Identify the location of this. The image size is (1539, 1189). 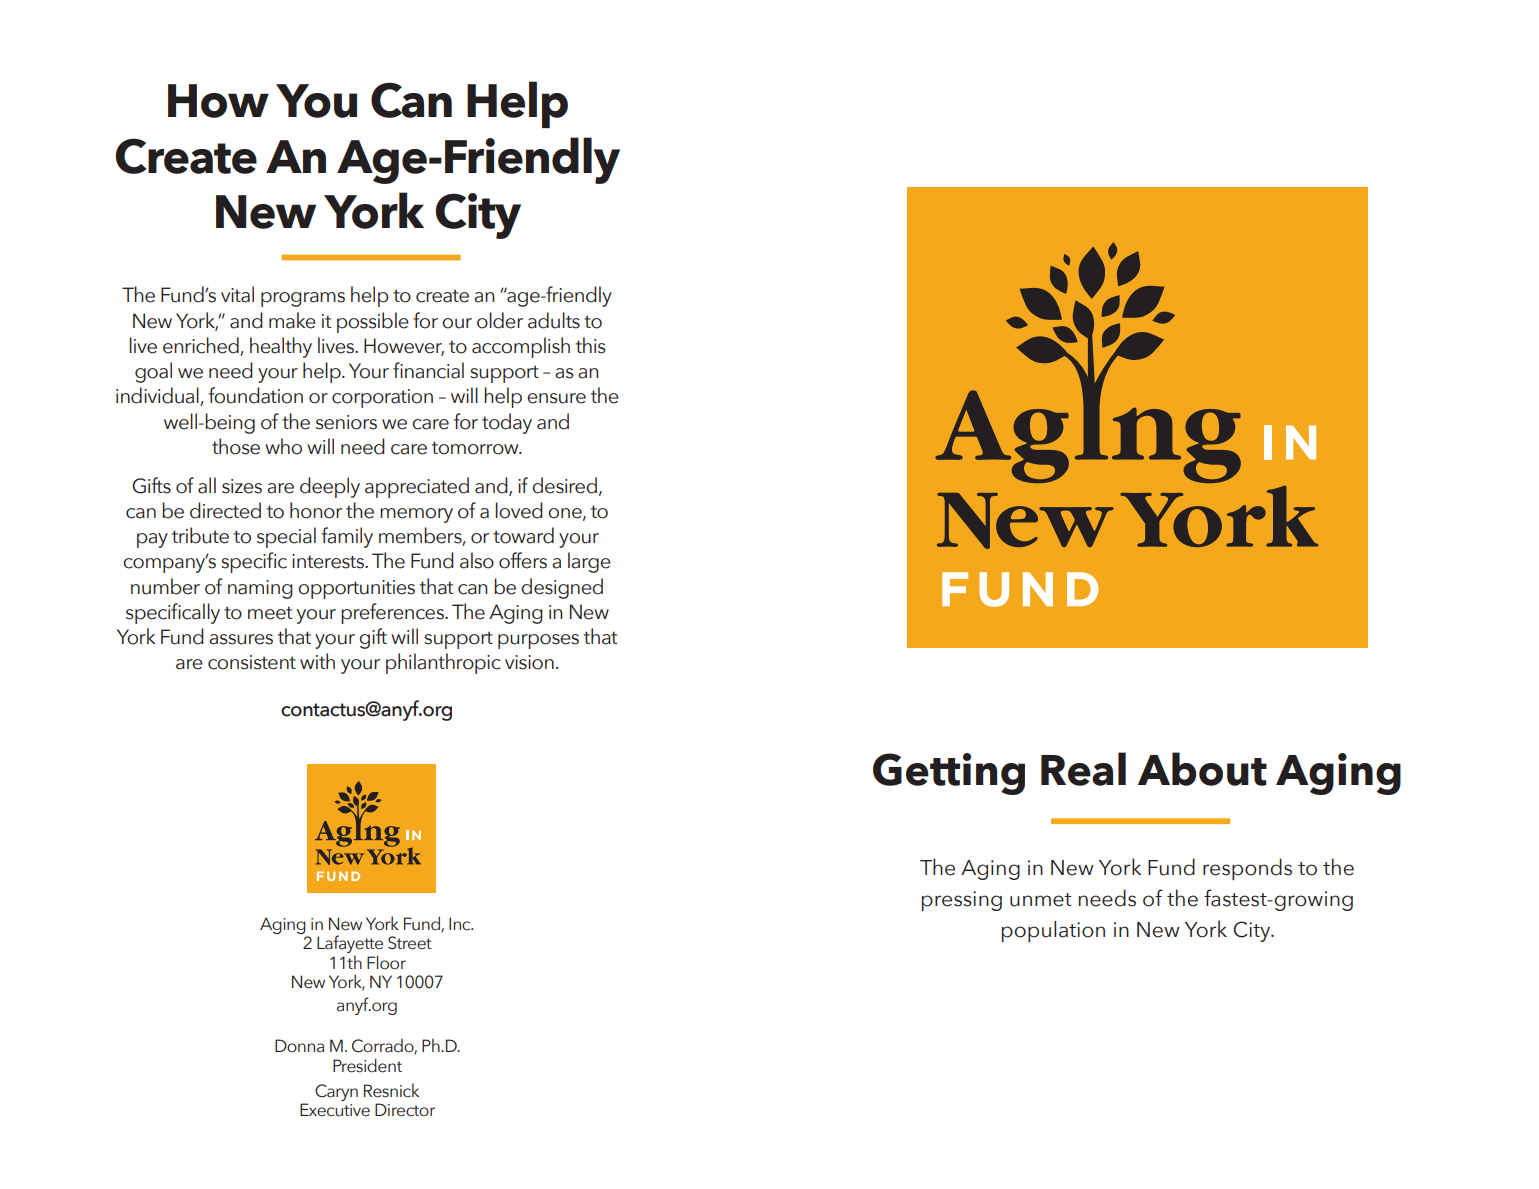
(590, 345).
